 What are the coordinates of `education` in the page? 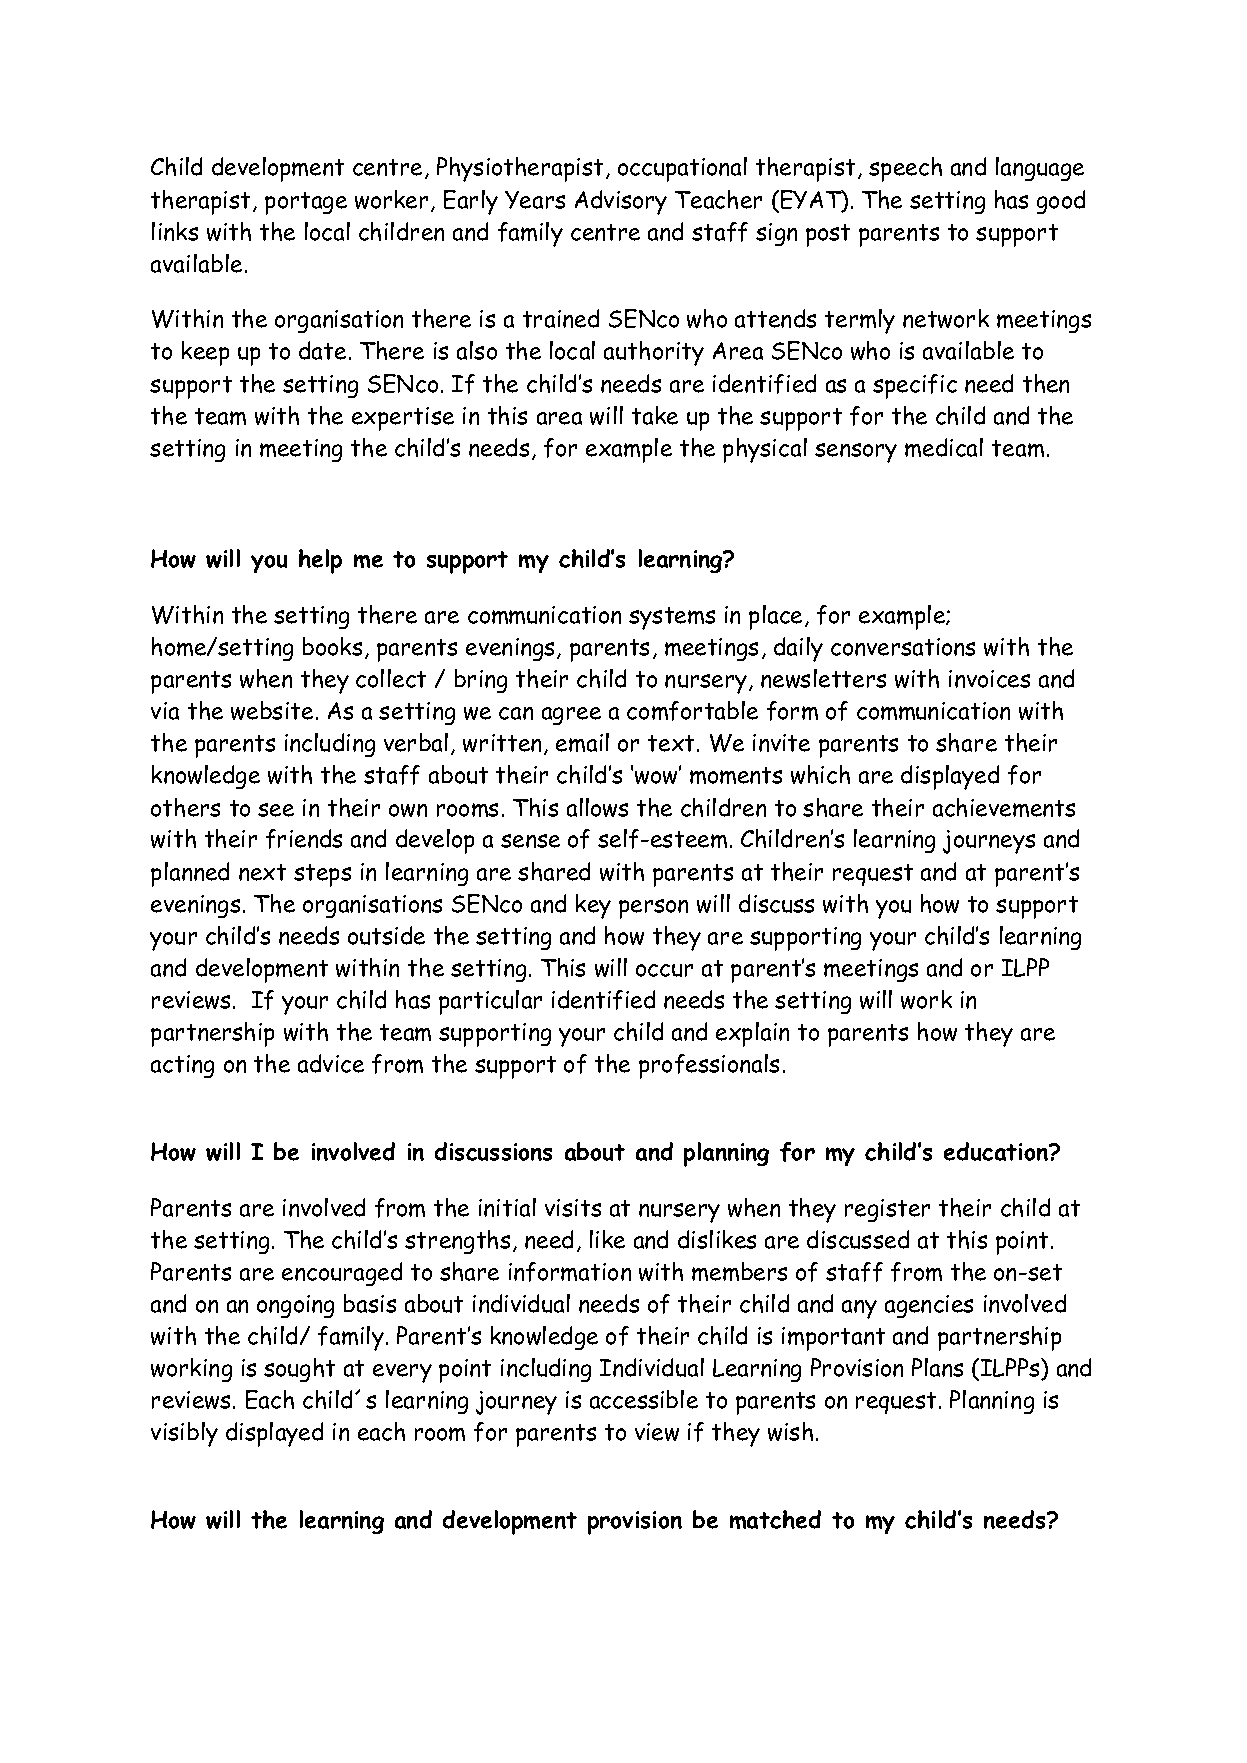 It's located at (997, 1151).
